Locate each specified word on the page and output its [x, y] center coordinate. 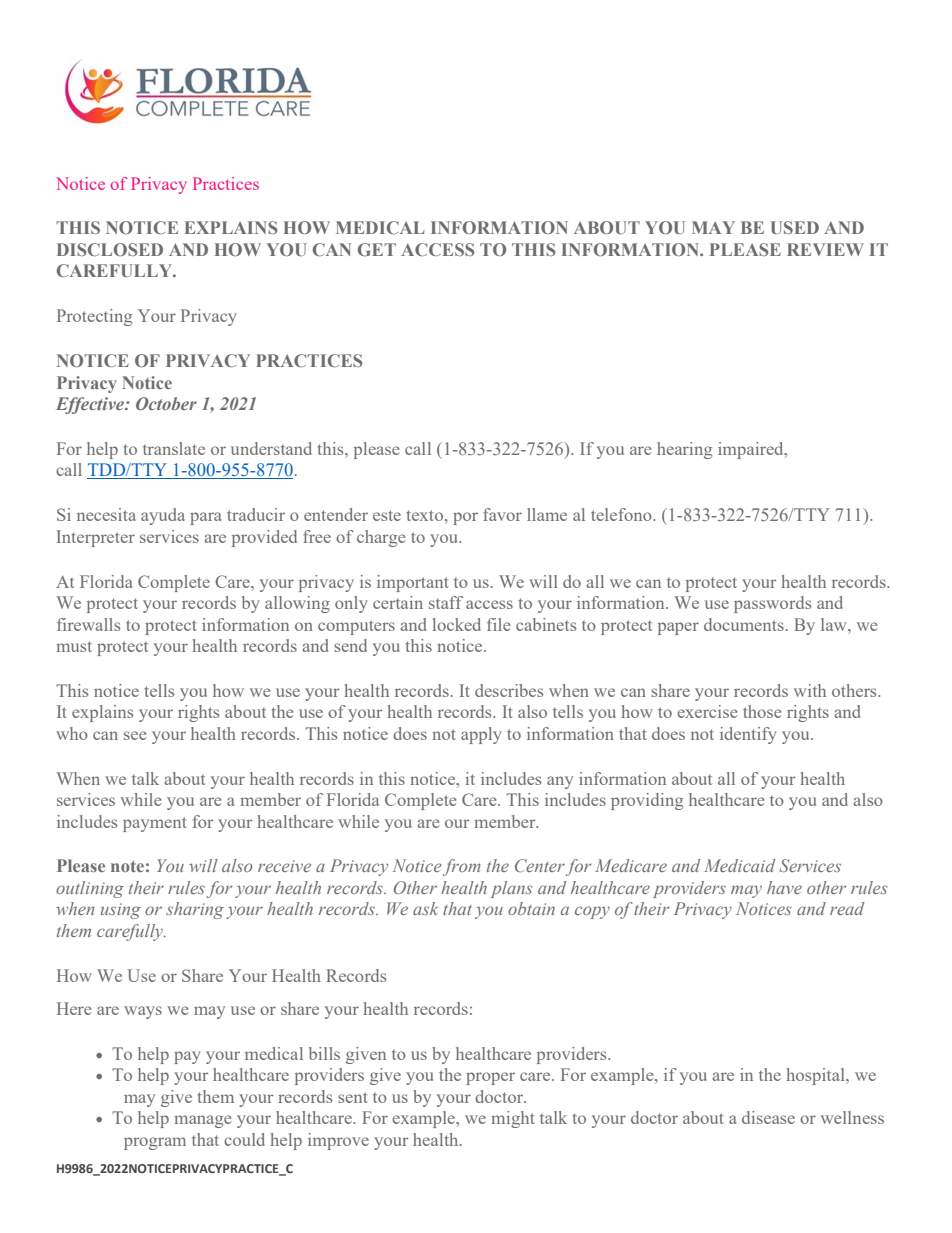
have [784, 887]
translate [174, 448]
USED [795, 227]
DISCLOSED [110, 249]
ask [425, 908]
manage [202, 1121]
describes [509, 690]
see [135, 735]
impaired [752, 450]
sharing [195, 910]
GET [377, 249]
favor [502, 514]
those [762, 711]
